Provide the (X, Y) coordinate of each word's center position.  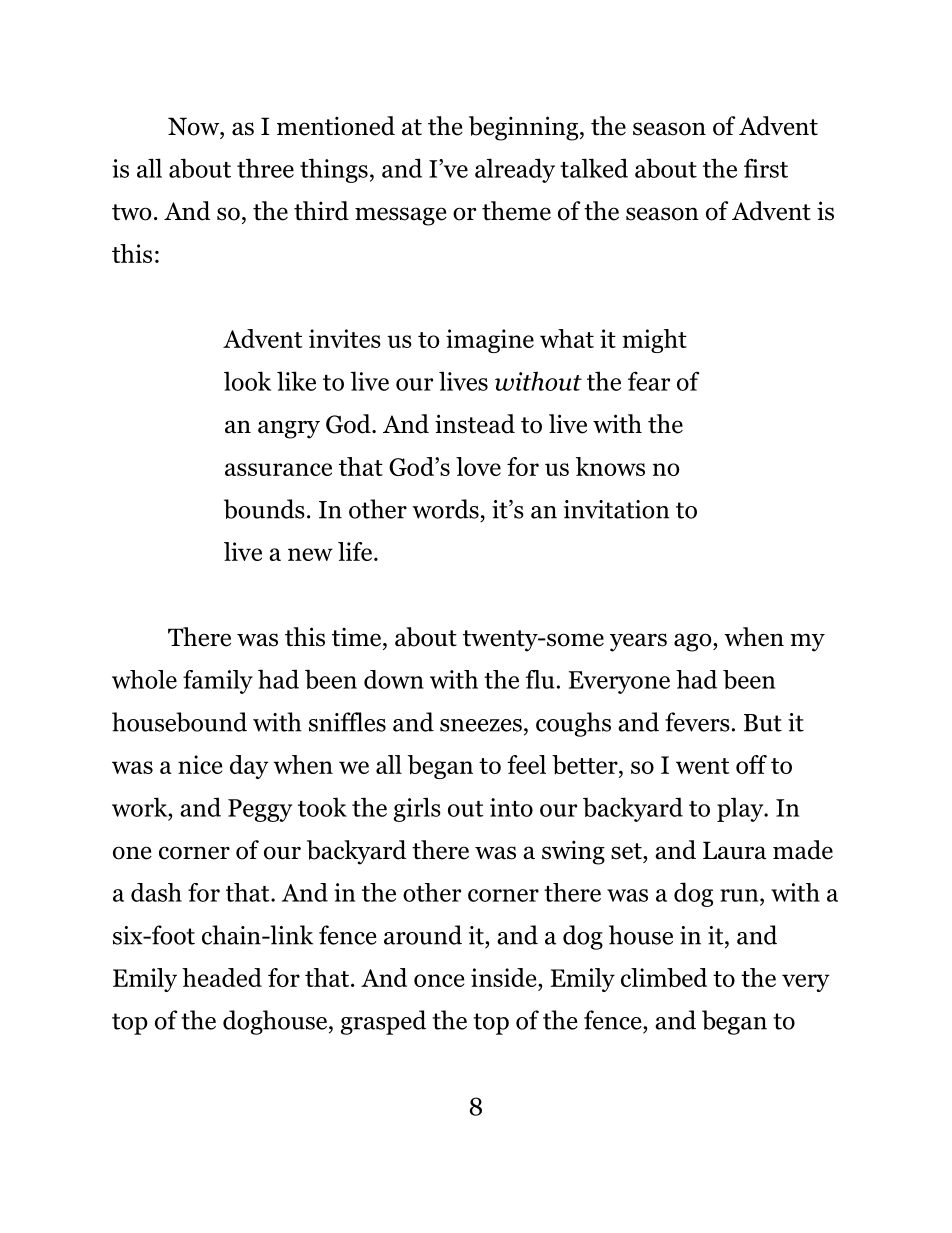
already (515, 170)
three (265, 168)
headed (222, 977)
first (766, 168)
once (439, 980)
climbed (664, 978)
